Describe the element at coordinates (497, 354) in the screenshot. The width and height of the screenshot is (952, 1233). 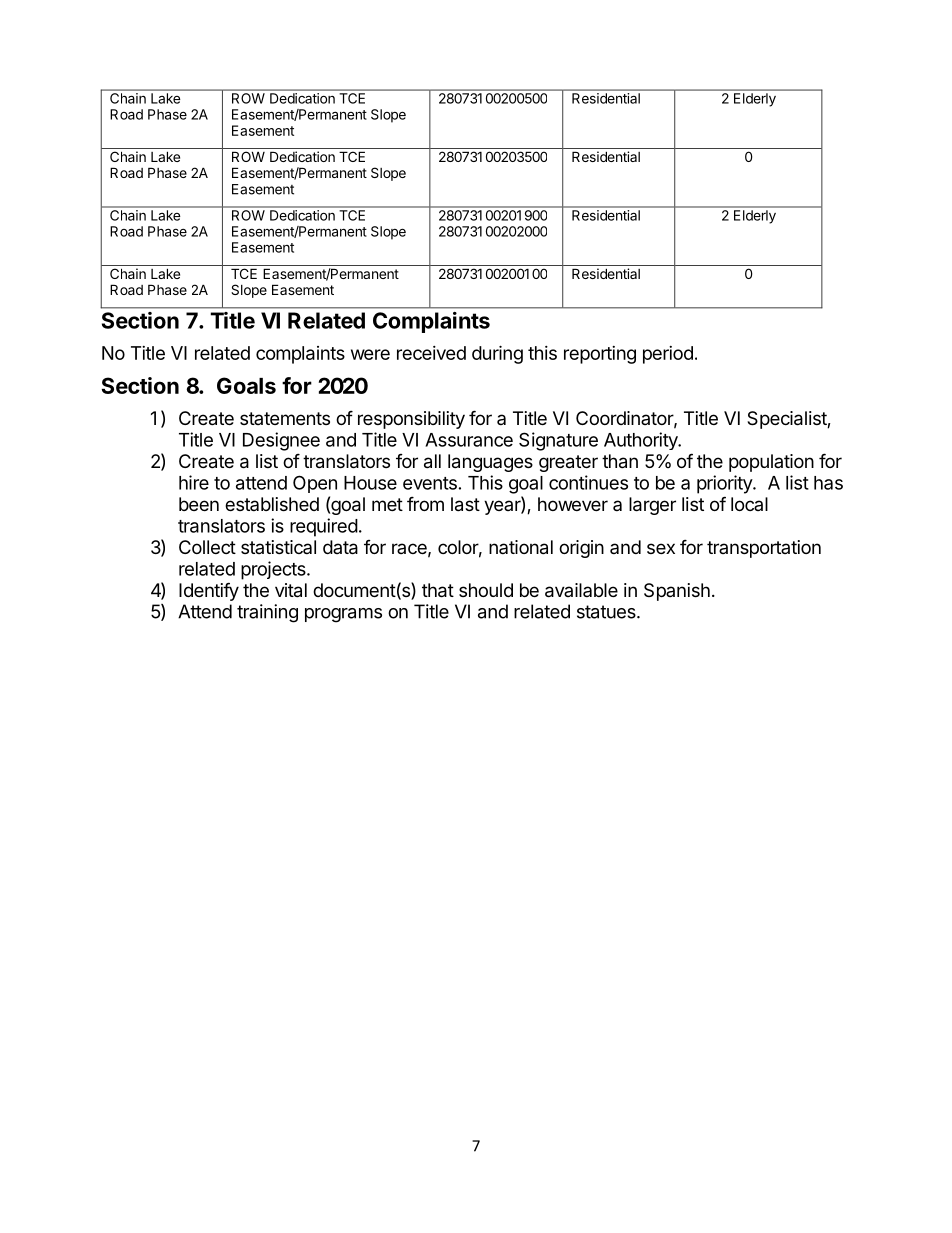
I see `during` at that location.
